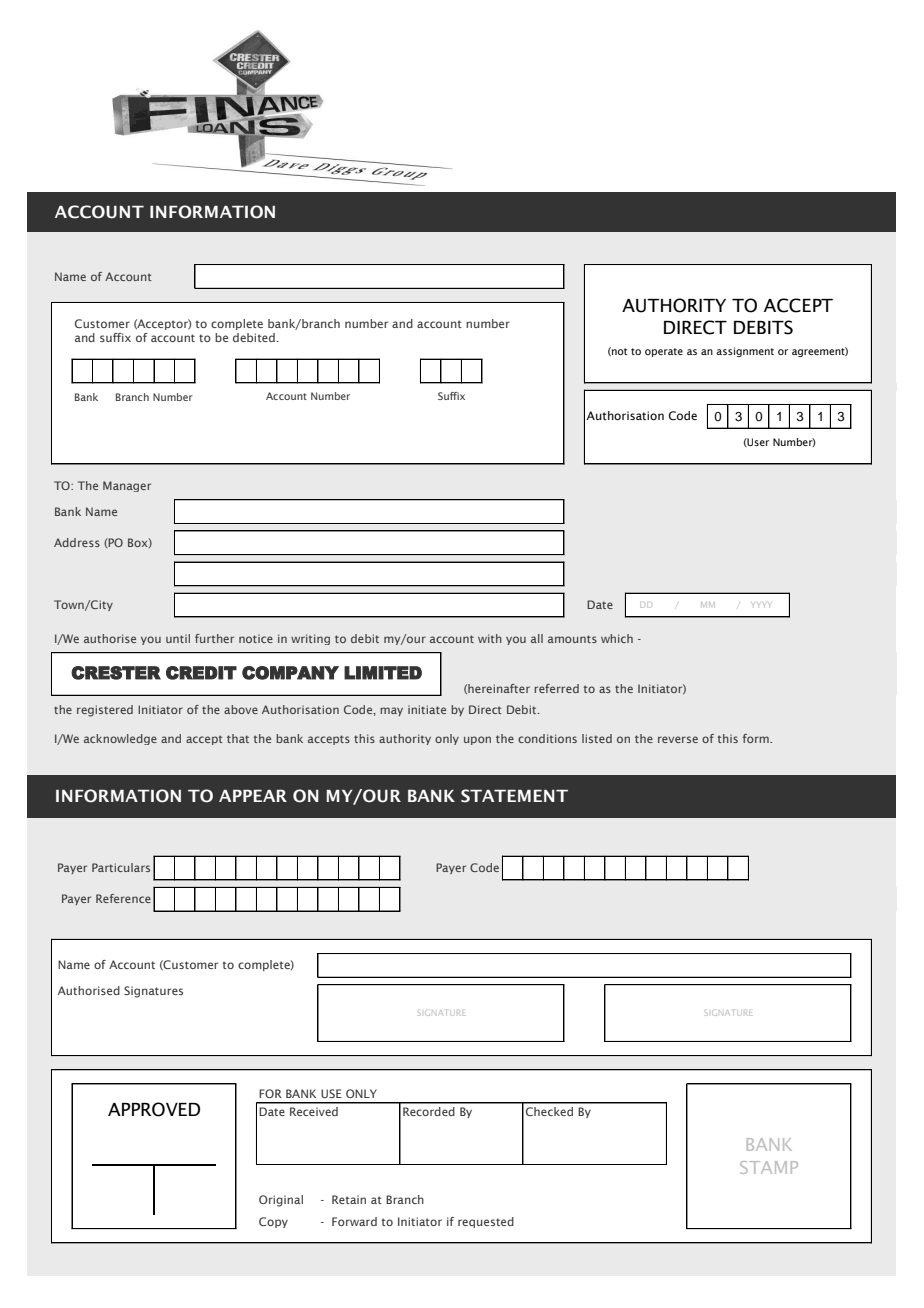  What do you see at coordinates (597, 738) in the screenshot?
I see `listed` at bounding box center [597, 738].
